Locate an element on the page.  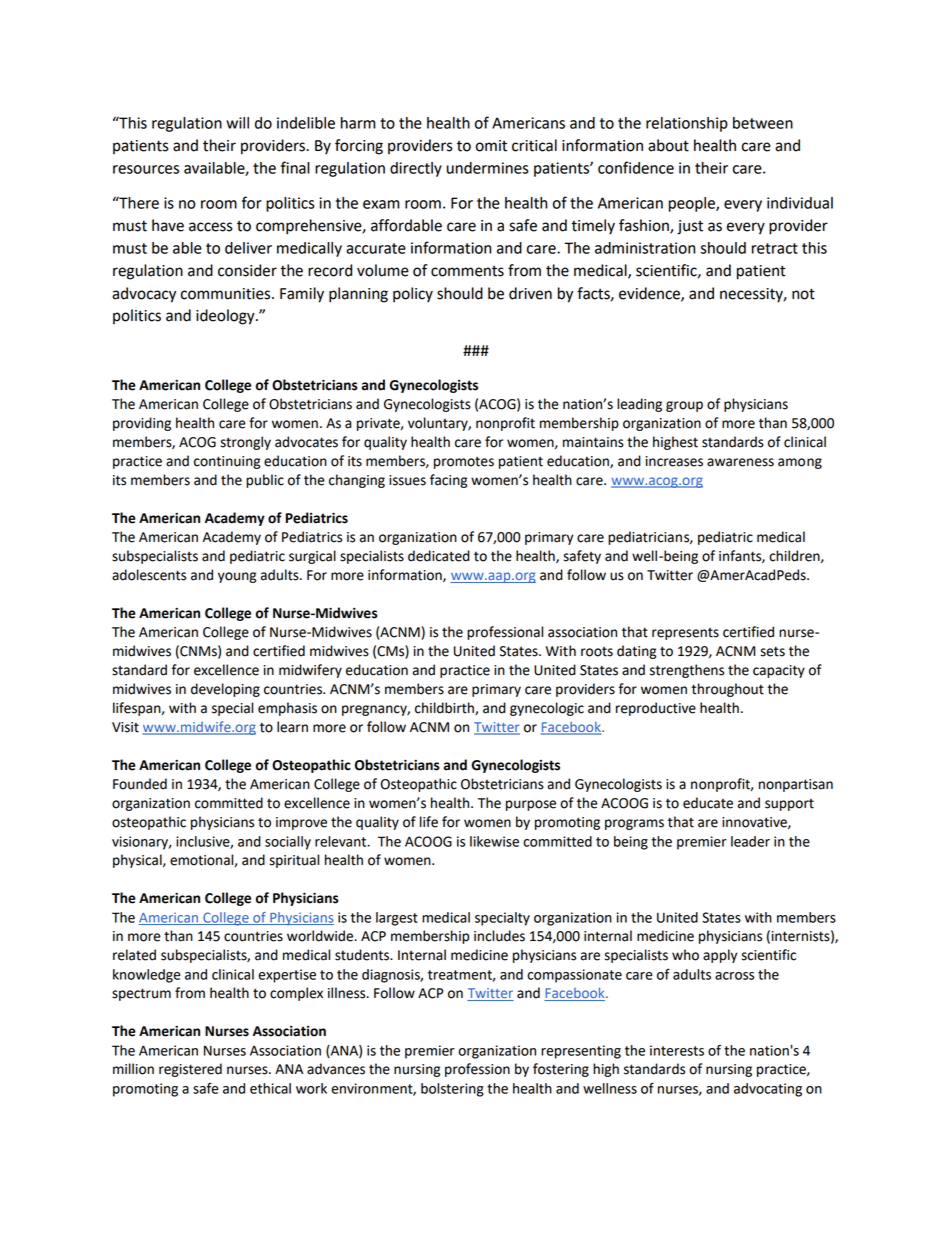
group is located at coordinates (684, 406).
